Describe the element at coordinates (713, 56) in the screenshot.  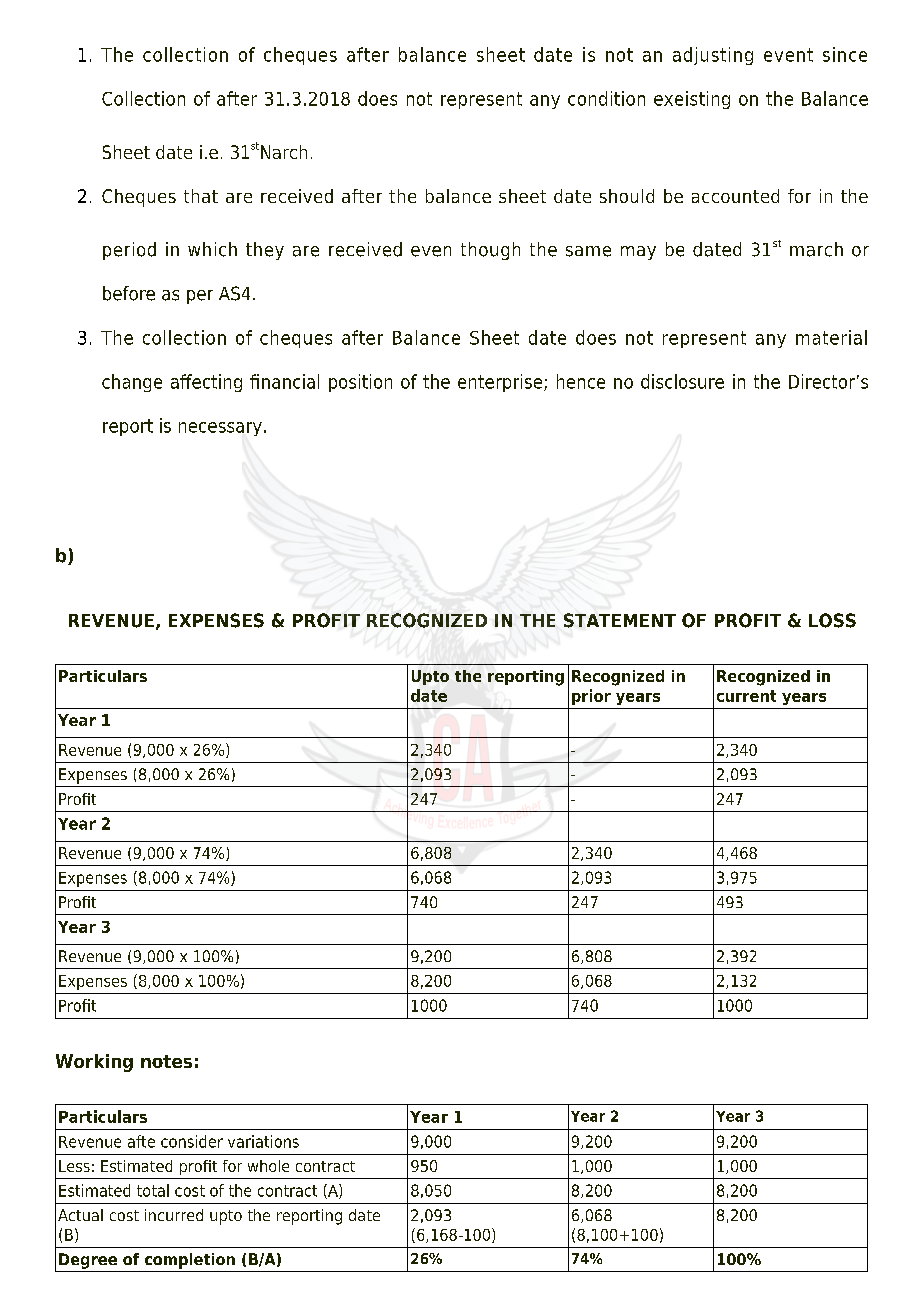
I see `adjusting` at that location.
